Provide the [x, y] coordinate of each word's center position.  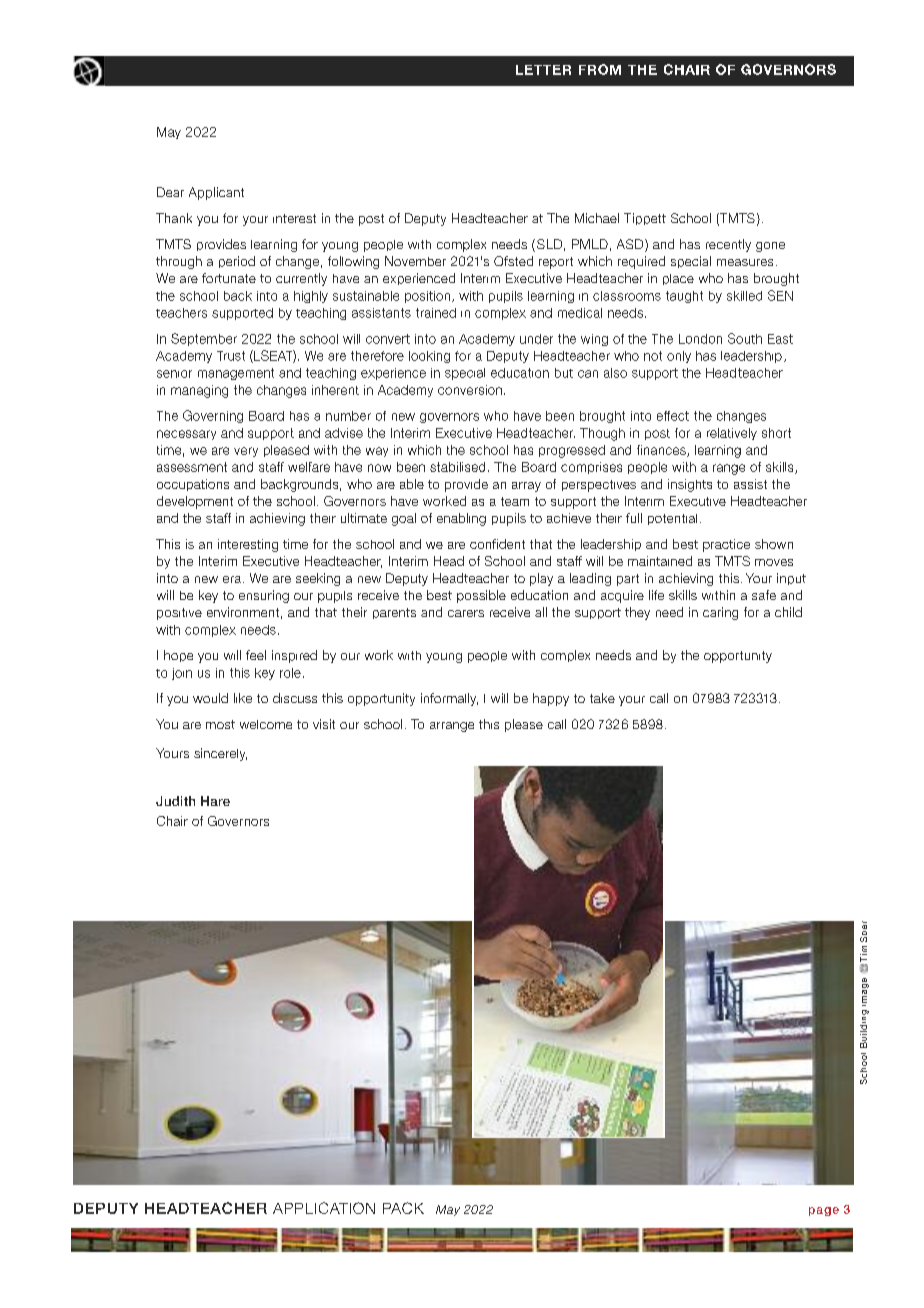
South [745, 338]
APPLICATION [324, 1208]
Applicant [216, 193]
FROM [600, 69]
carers [466, 613]
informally [449, 699]
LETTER [543, 70]
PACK [403, 1208]
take [602, 698]
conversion [470, 390]
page [824, 1211]
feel [256, 655]
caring [720, 613]
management [236, 374]
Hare [215, 801]
